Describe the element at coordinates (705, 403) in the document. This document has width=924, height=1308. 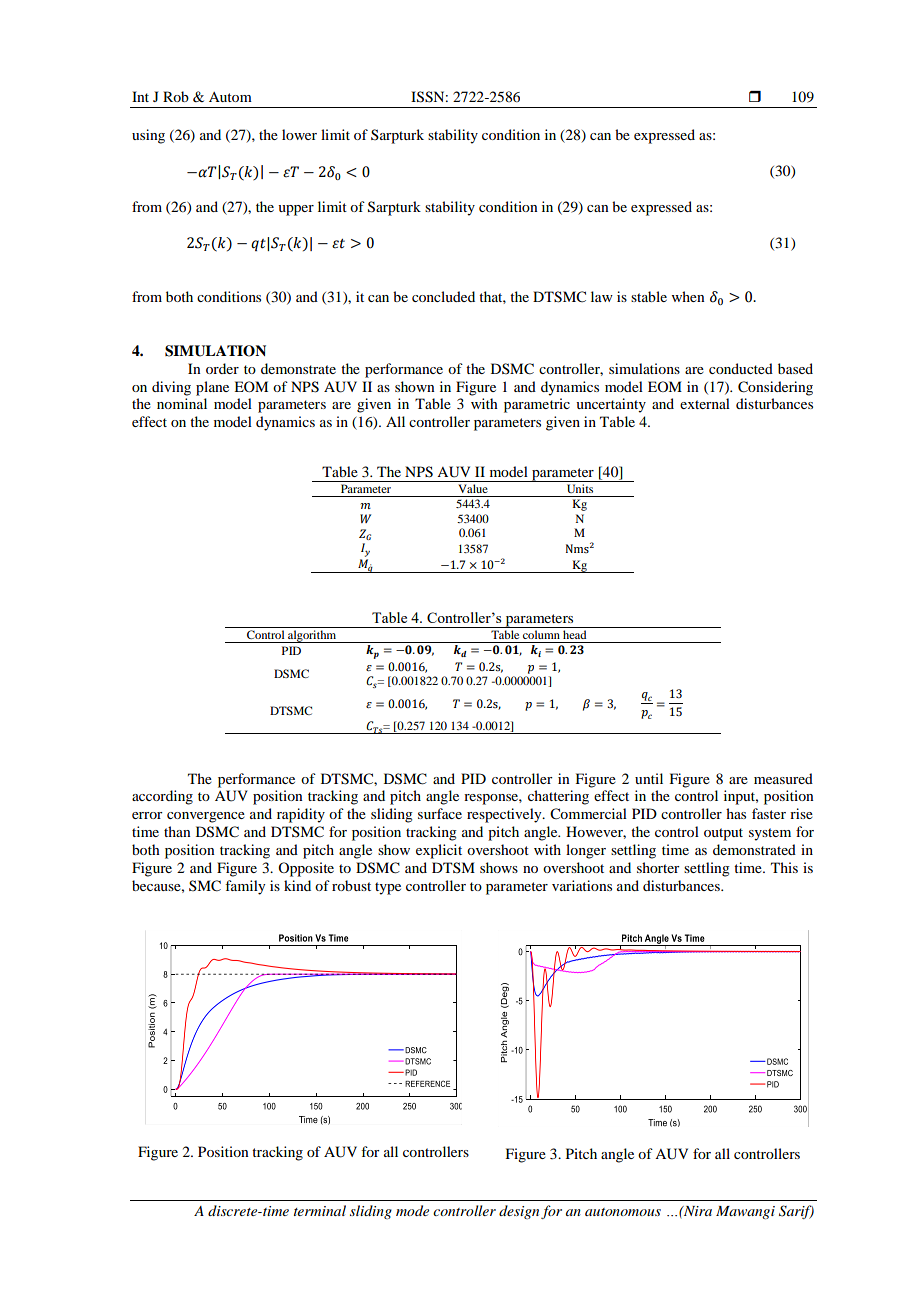
I see `external` at that location.
